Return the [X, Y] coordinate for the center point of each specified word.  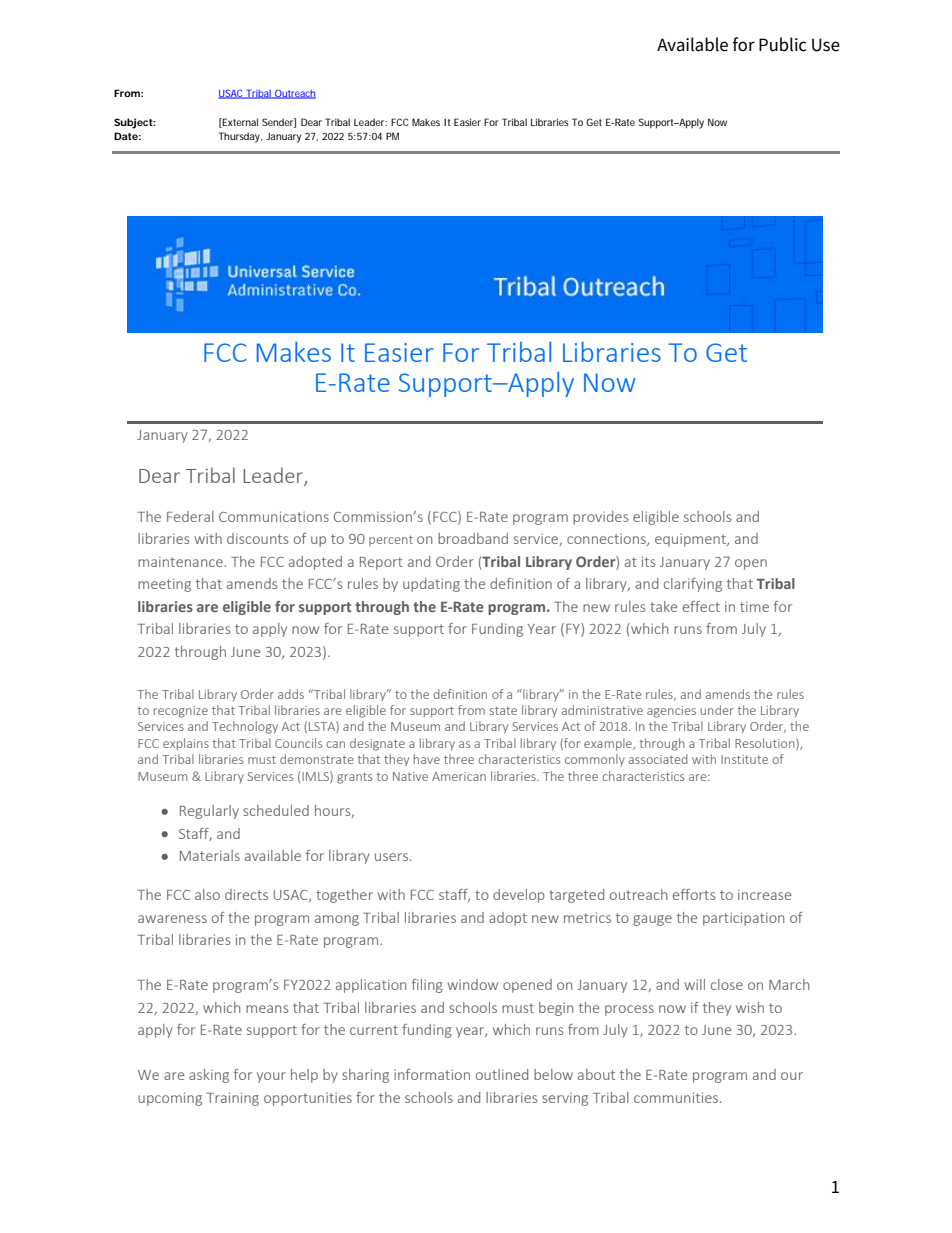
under [717, 710]
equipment [691, 540]
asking [209, 1076]
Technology [245, 727]
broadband [473, 538]
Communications [274, 516]
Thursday [240, 137]
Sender [279, 123]
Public [782, 44]
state [503, 710]
